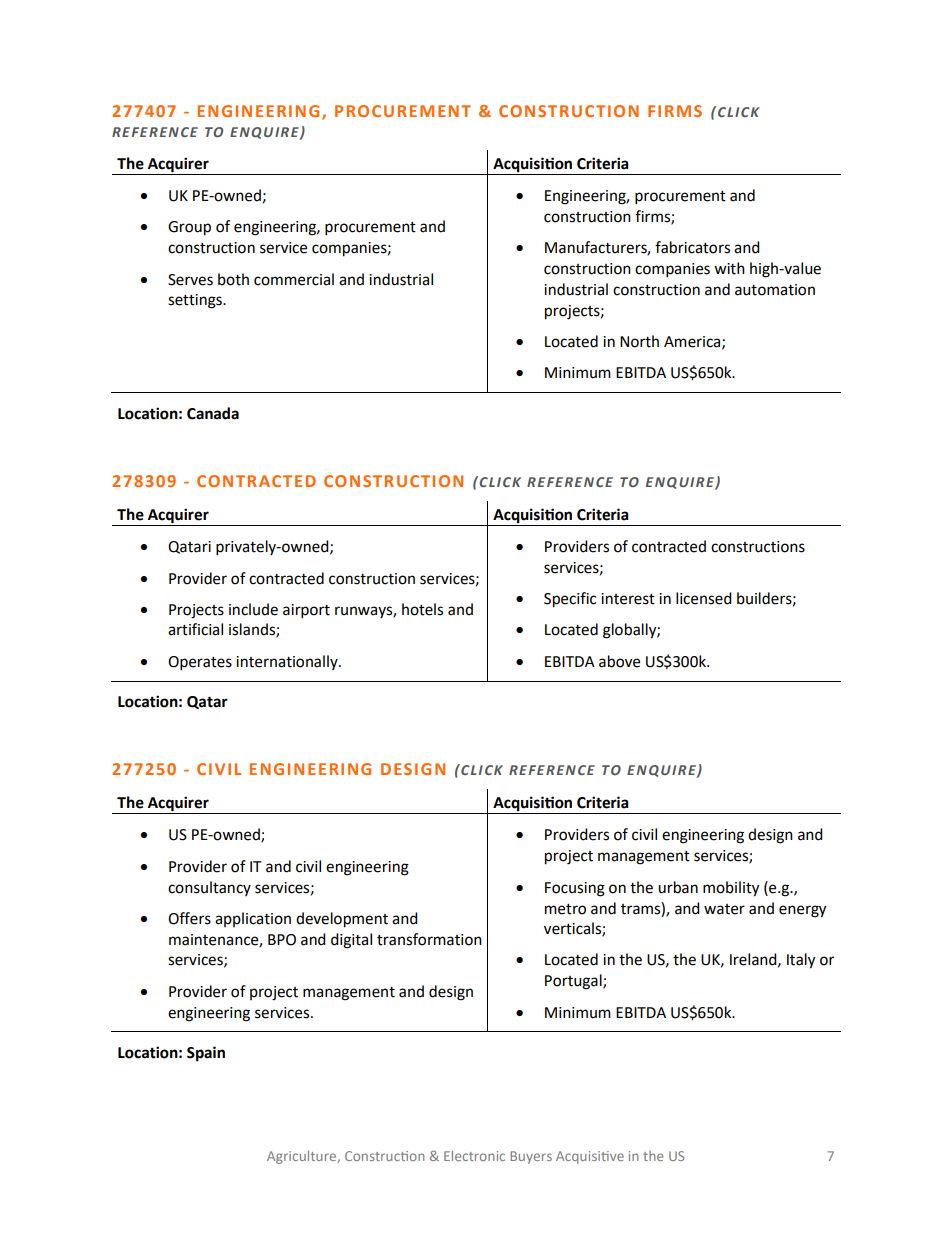 The width and height of the image is (952, 1233). What do you see at coordinates (639, 341) in the image?
I see `North` at bounding box center [639, 341].
